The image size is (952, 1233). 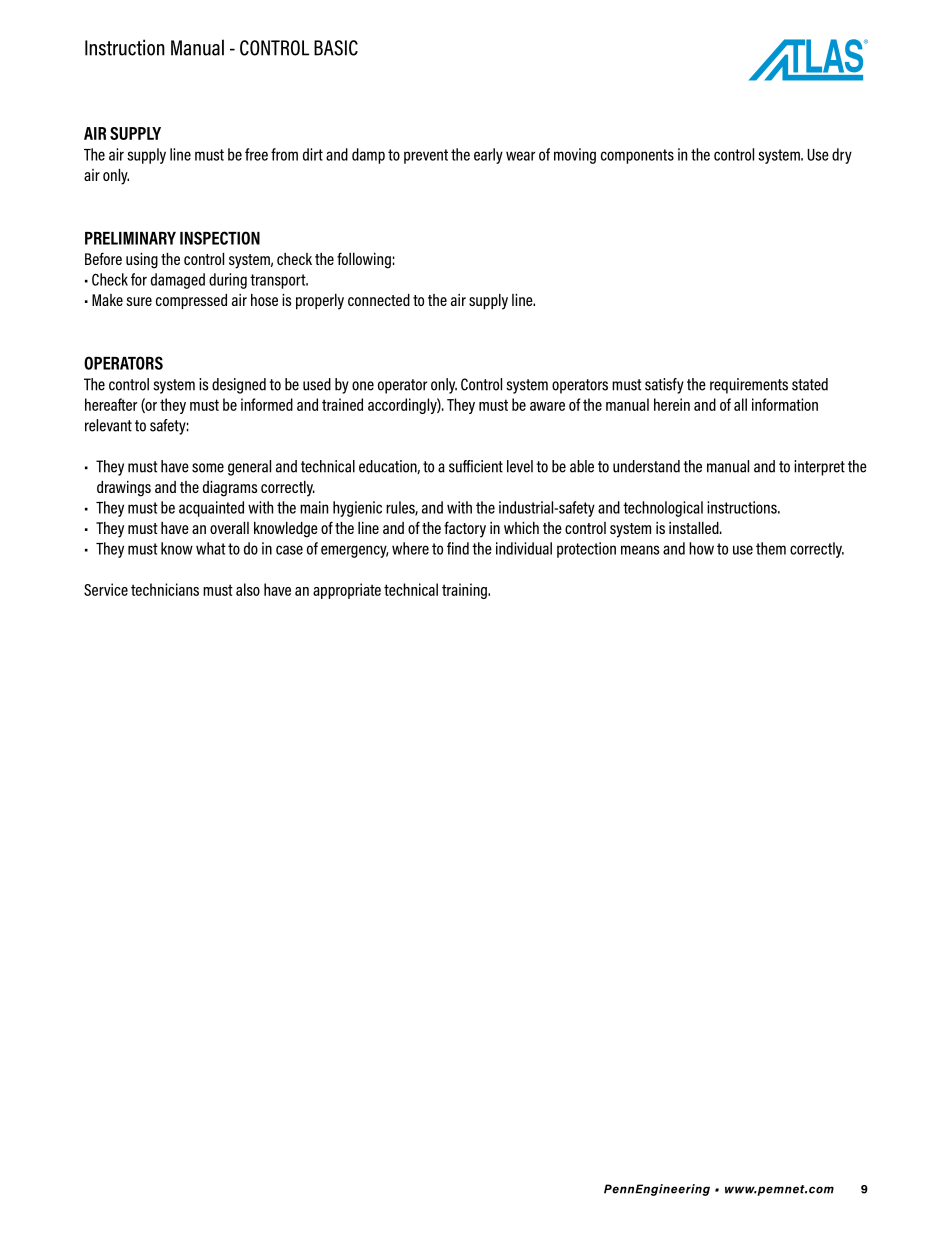 I want to click on training, so click(x=465, y=591).
